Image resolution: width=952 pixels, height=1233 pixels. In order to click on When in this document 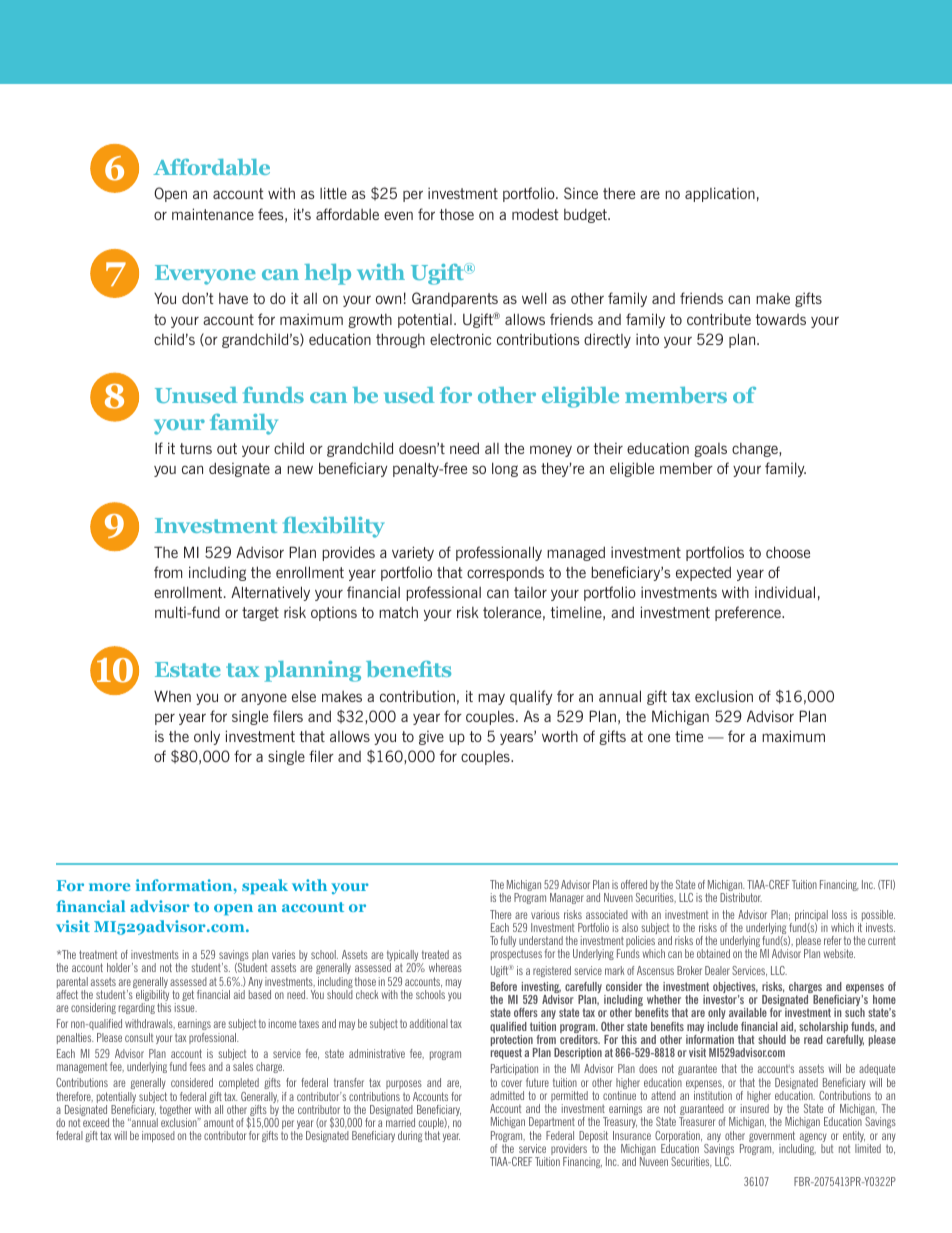, I will do `click(172, 696)`.
